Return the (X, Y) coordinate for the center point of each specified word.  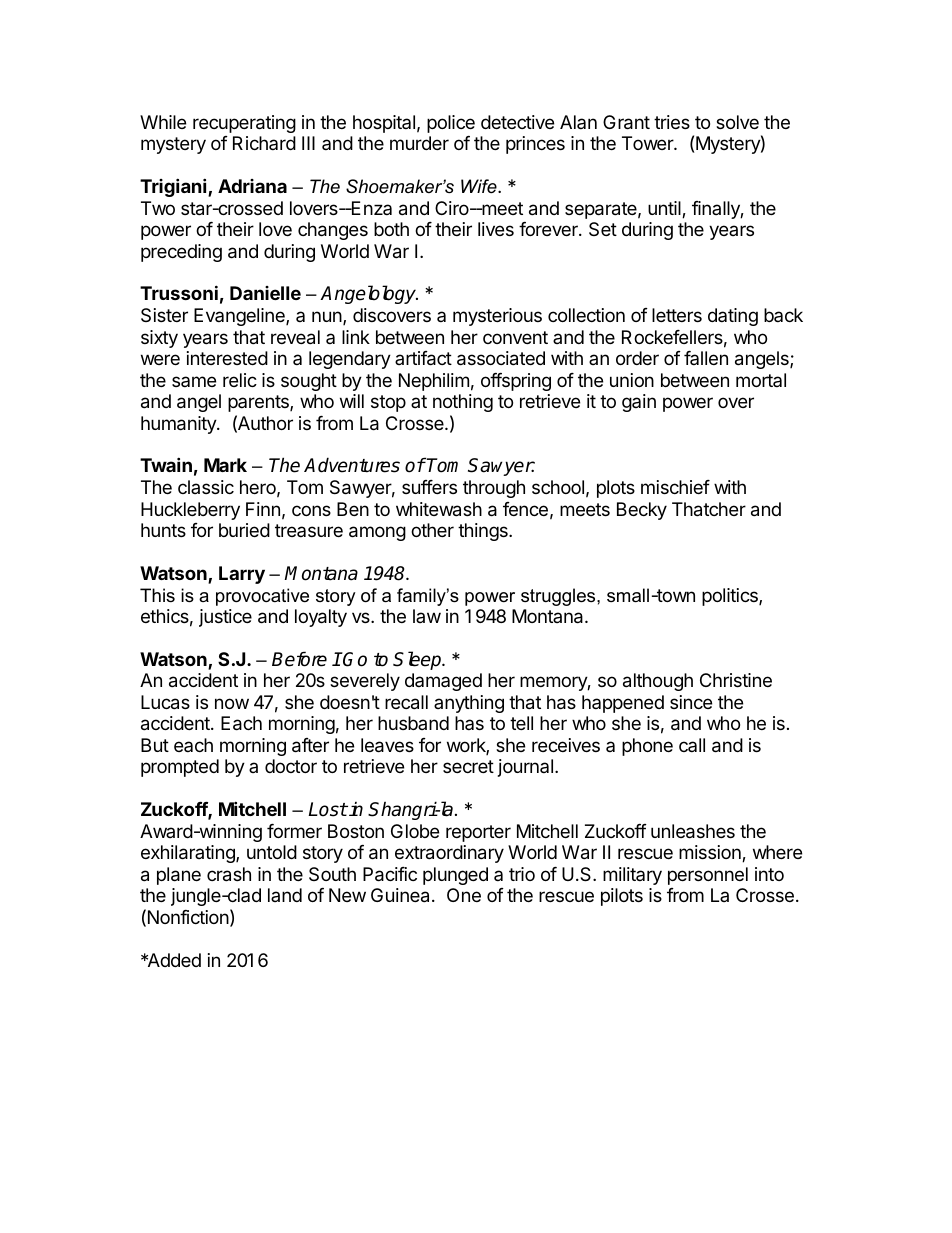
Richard (264, 143)
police (451, 124)
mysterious (497, 317)
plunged (455, 876)
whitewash (439, 509)
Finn (263, 509)
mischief (675, 487)
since (691, 702)
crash (229, 874)
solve (737, 122)
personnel (708, 876)
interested (227, 358)
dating (733, 317)
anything (469, 704)
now (232, 703)
